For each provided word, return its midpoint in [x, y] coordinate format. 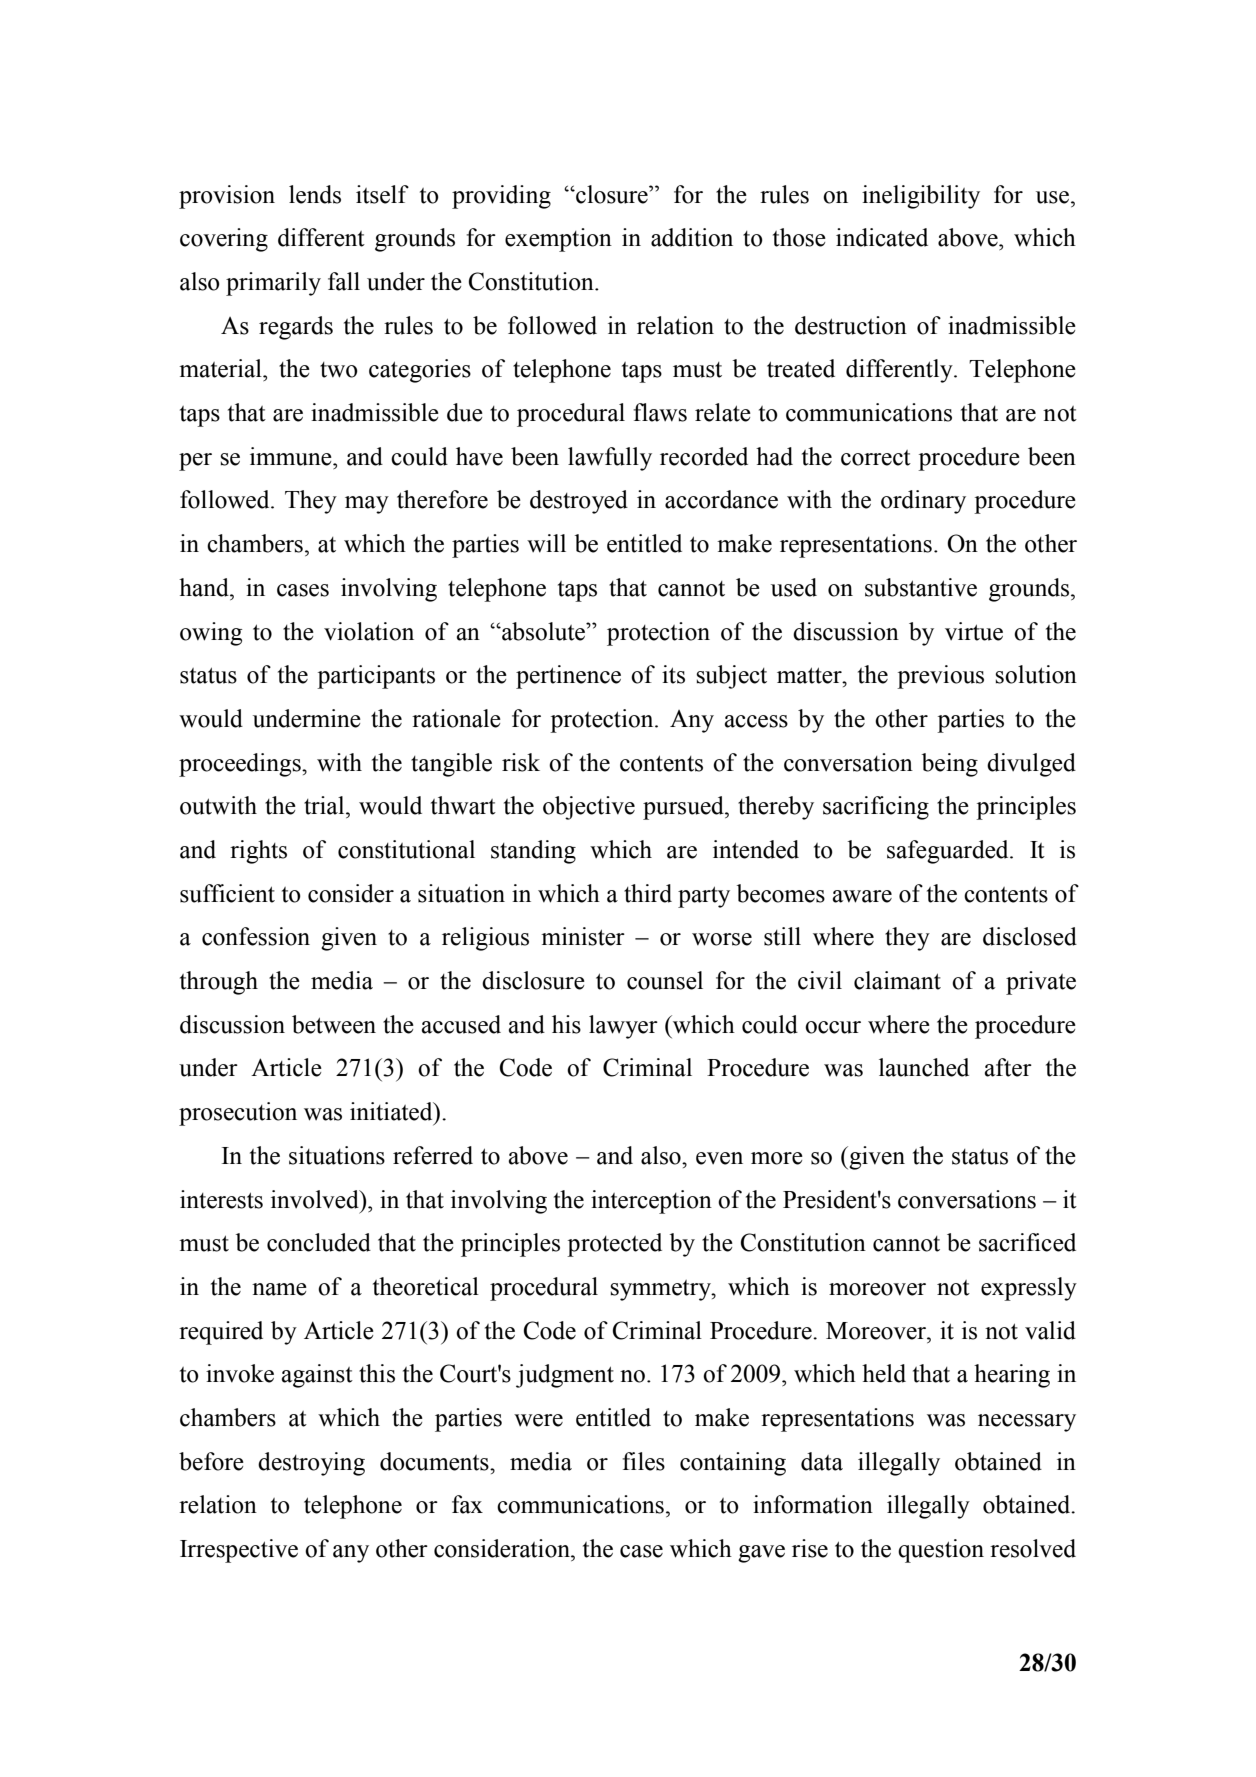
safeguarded [949, 852]
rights [258, 852]
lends [315, 194]
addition [692, 237]
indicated [882, 237]
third [648, 893]
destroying [311, 1464]
